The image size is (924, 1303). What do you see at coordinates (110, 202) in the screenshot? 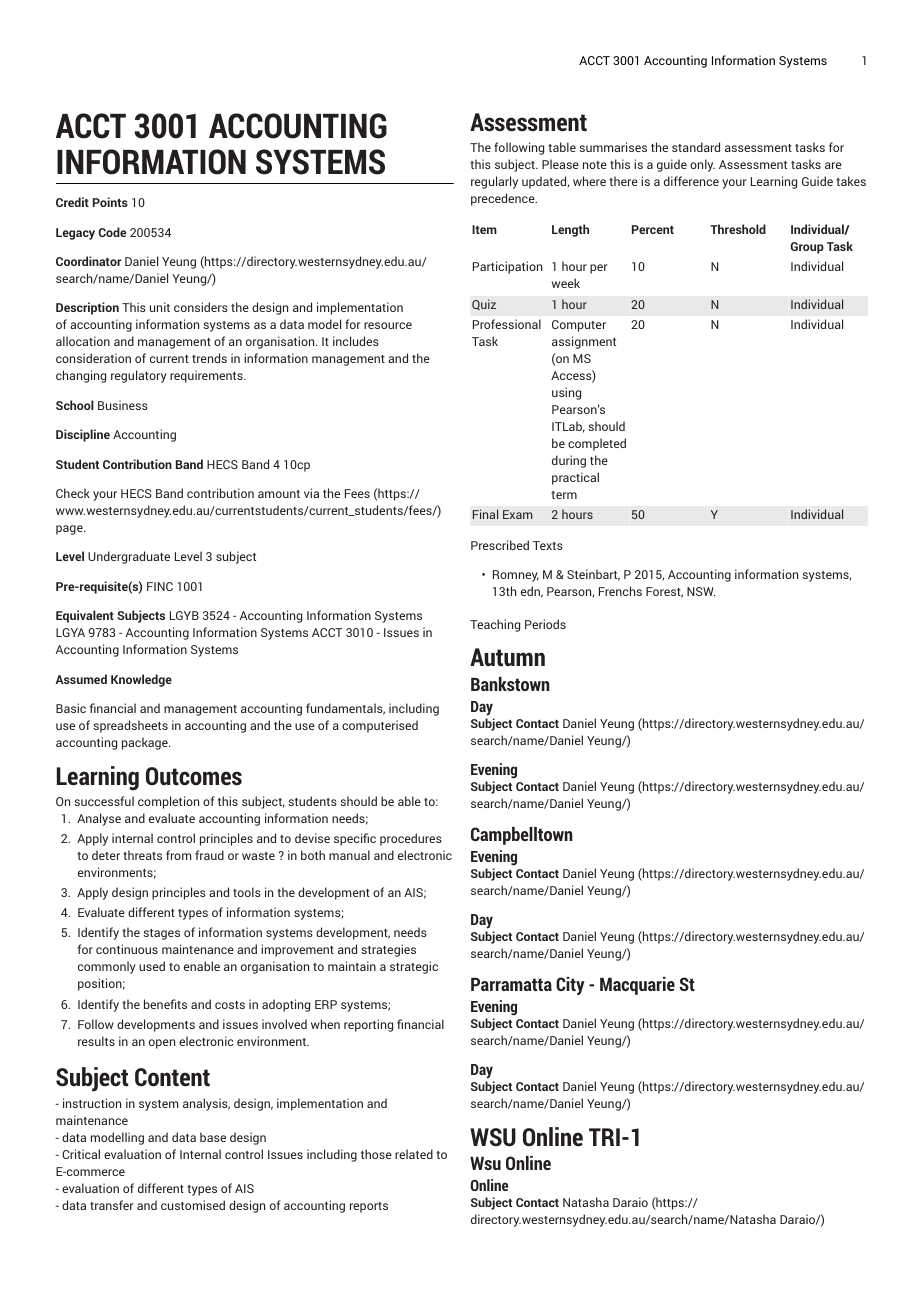
I see `Points` at bounding box center [110, 202].
